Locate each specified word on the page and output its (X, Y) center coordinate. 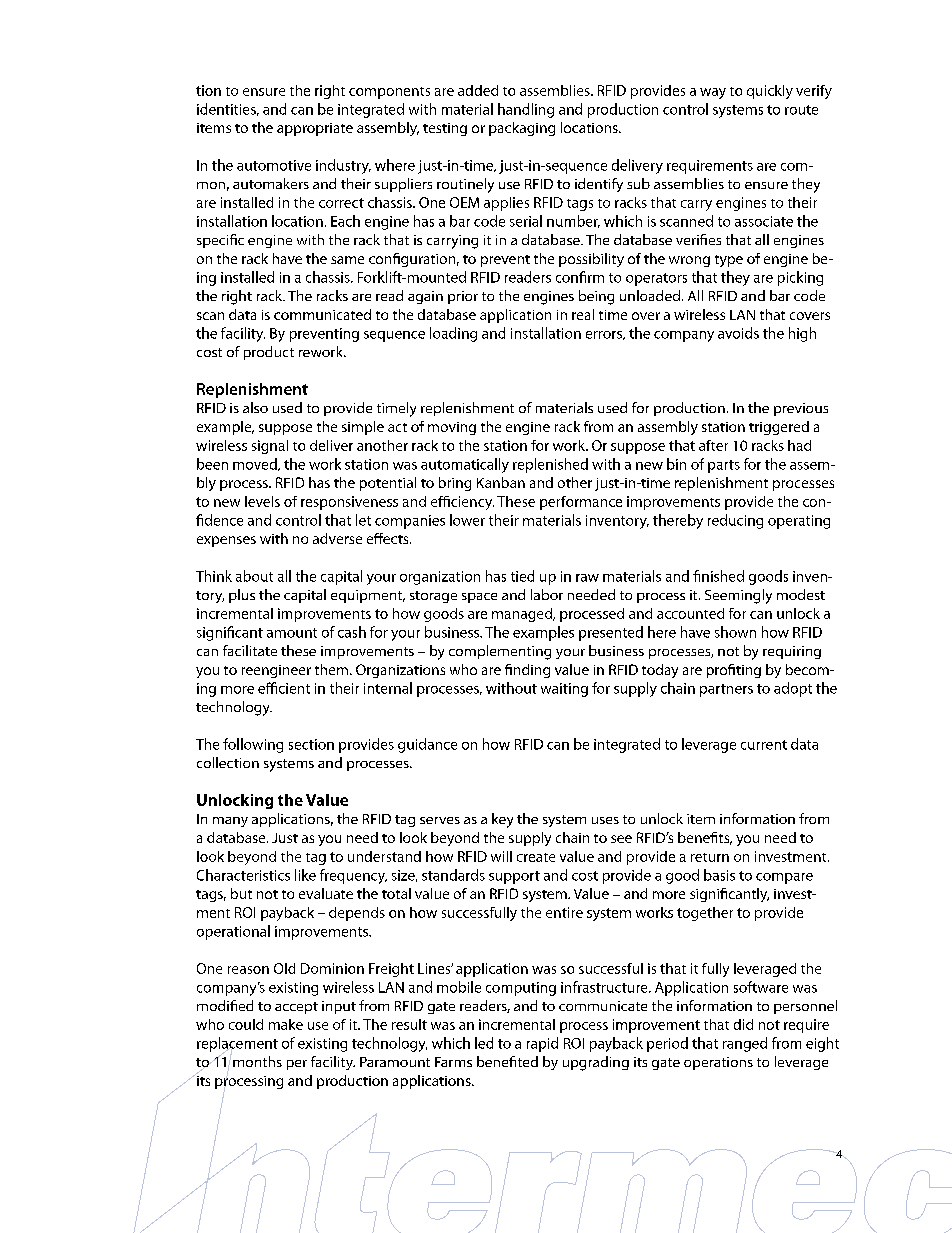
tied (522, 576)
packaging (522, 129)
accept (296, 1008)
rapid (542, 1044)
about (254, 576)
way (713, 93)
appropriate (315, 129)
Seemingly (738, 596)
